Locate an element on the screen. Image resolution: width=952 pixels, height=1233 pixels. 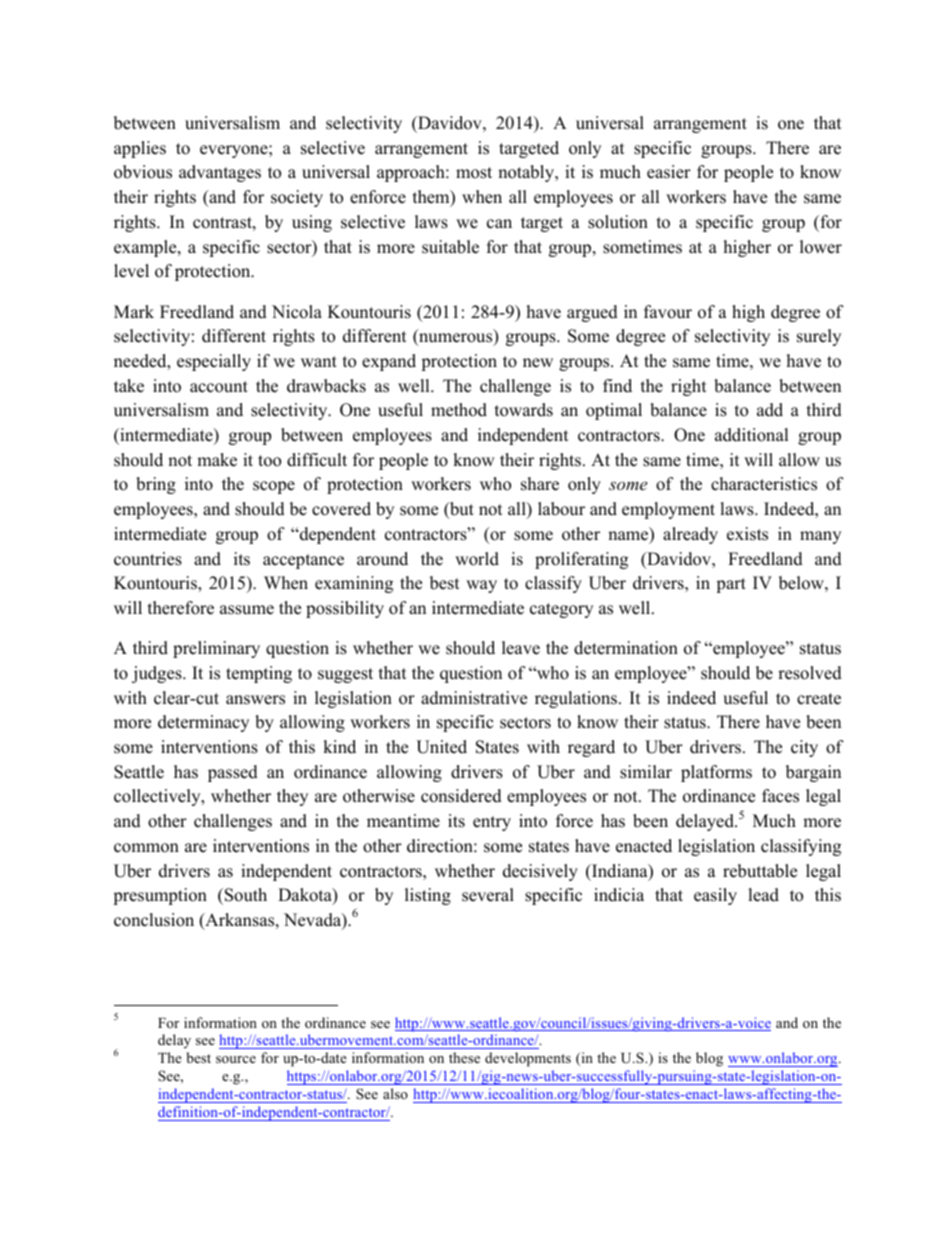
source is located at coordinates (236, 1059).
